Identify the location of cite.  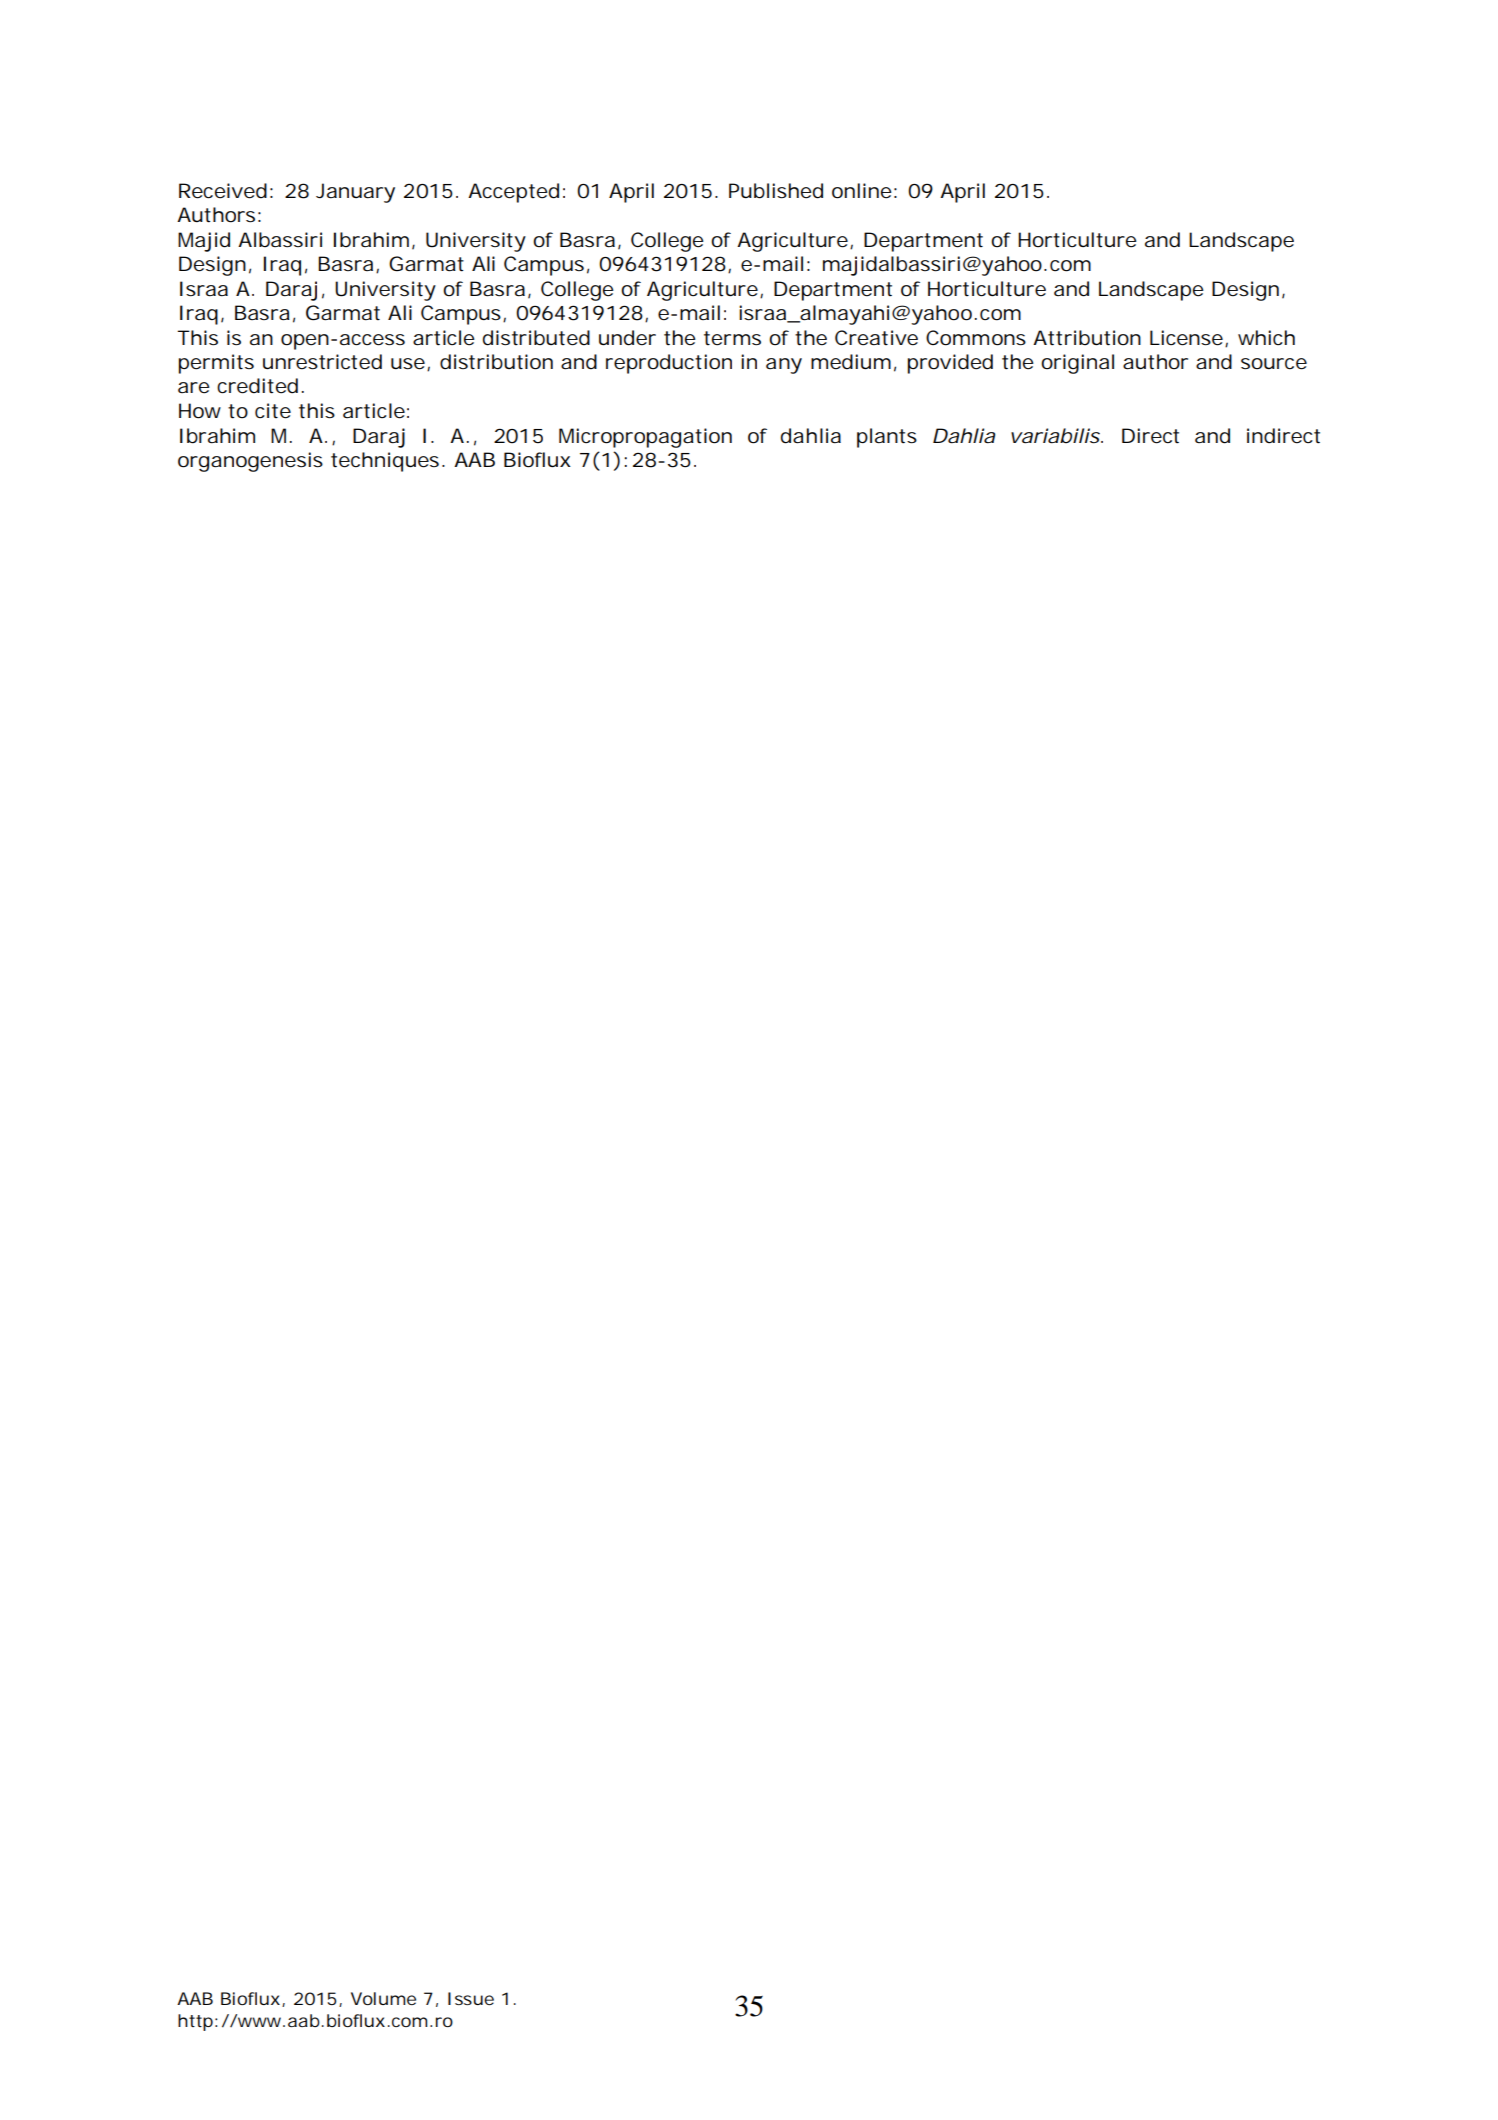
(273, 411).
